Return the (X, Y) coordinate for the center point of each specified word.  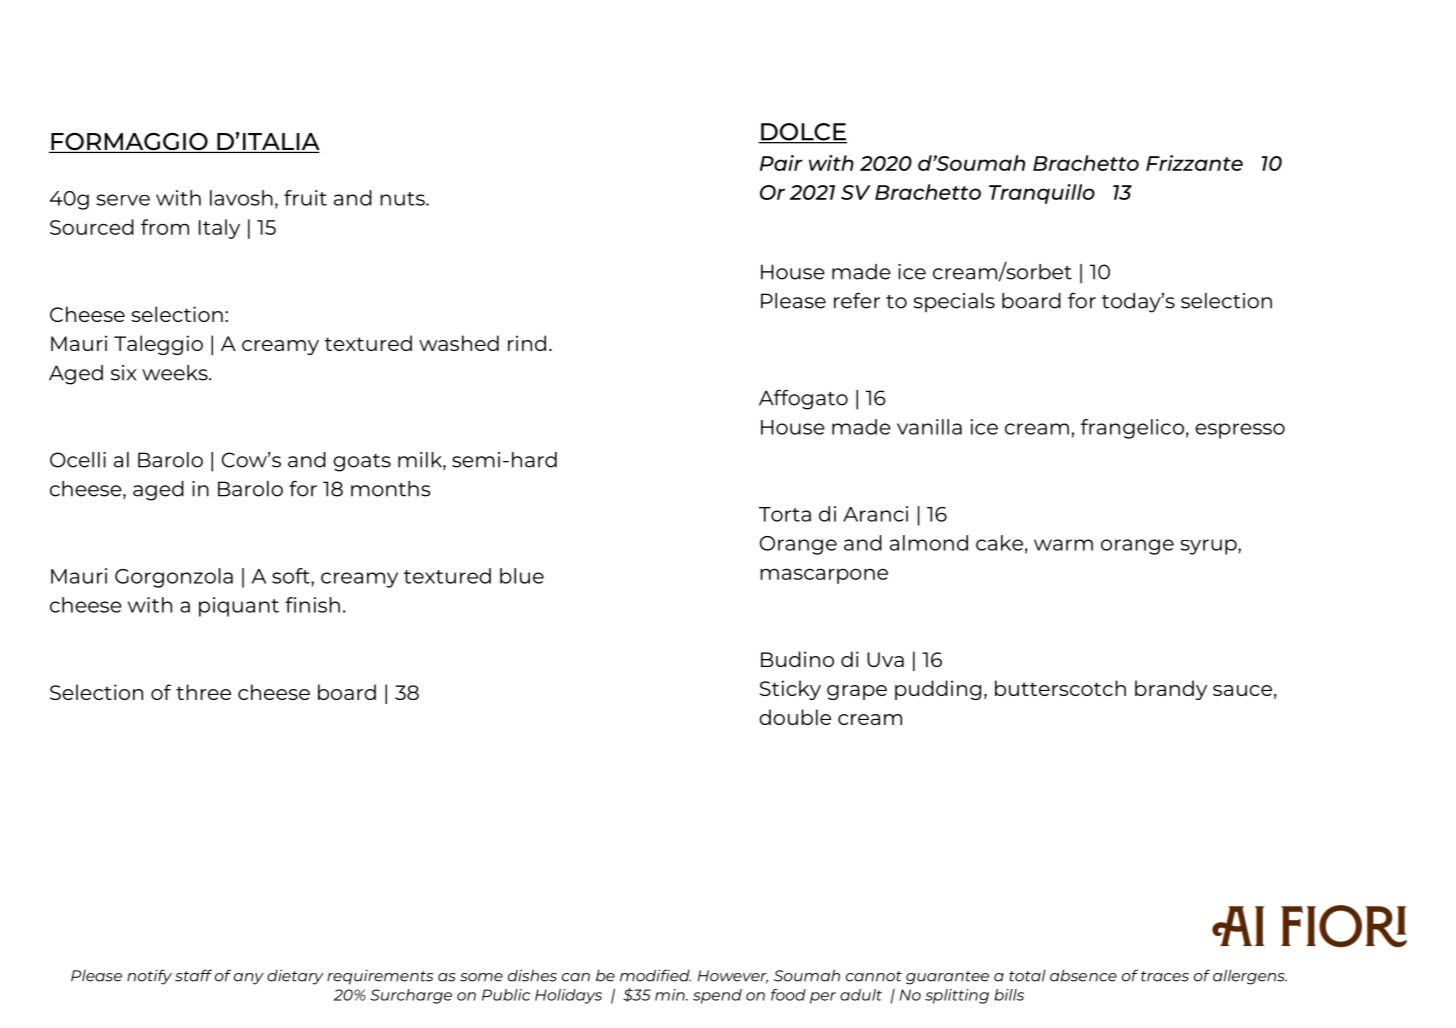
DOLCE (803, 133)
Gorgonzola (174, 578)
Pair (781, 163)
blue (522, 576)
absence (1083, 975)
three (203, 692)
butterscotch (1060, 688)
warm (1063, 545)
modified (655, 975)
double (795, 717)
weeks (176, 373)
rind (527, 343)
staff (193, 975)
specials (954, 303)
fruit (305, 198)
